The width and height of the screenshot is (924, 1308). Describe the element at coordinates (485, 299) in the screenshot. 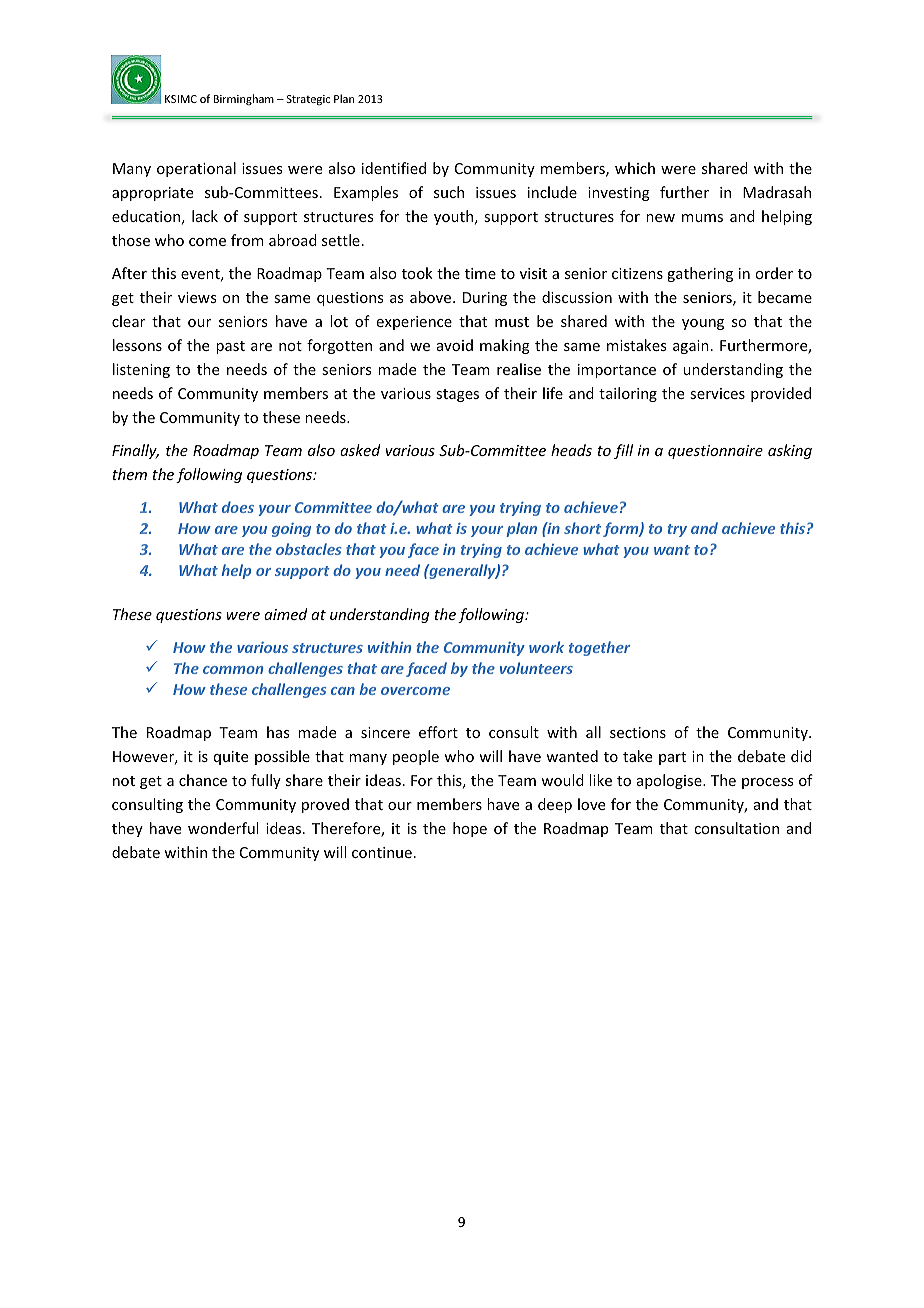

I see `During` at that location.
